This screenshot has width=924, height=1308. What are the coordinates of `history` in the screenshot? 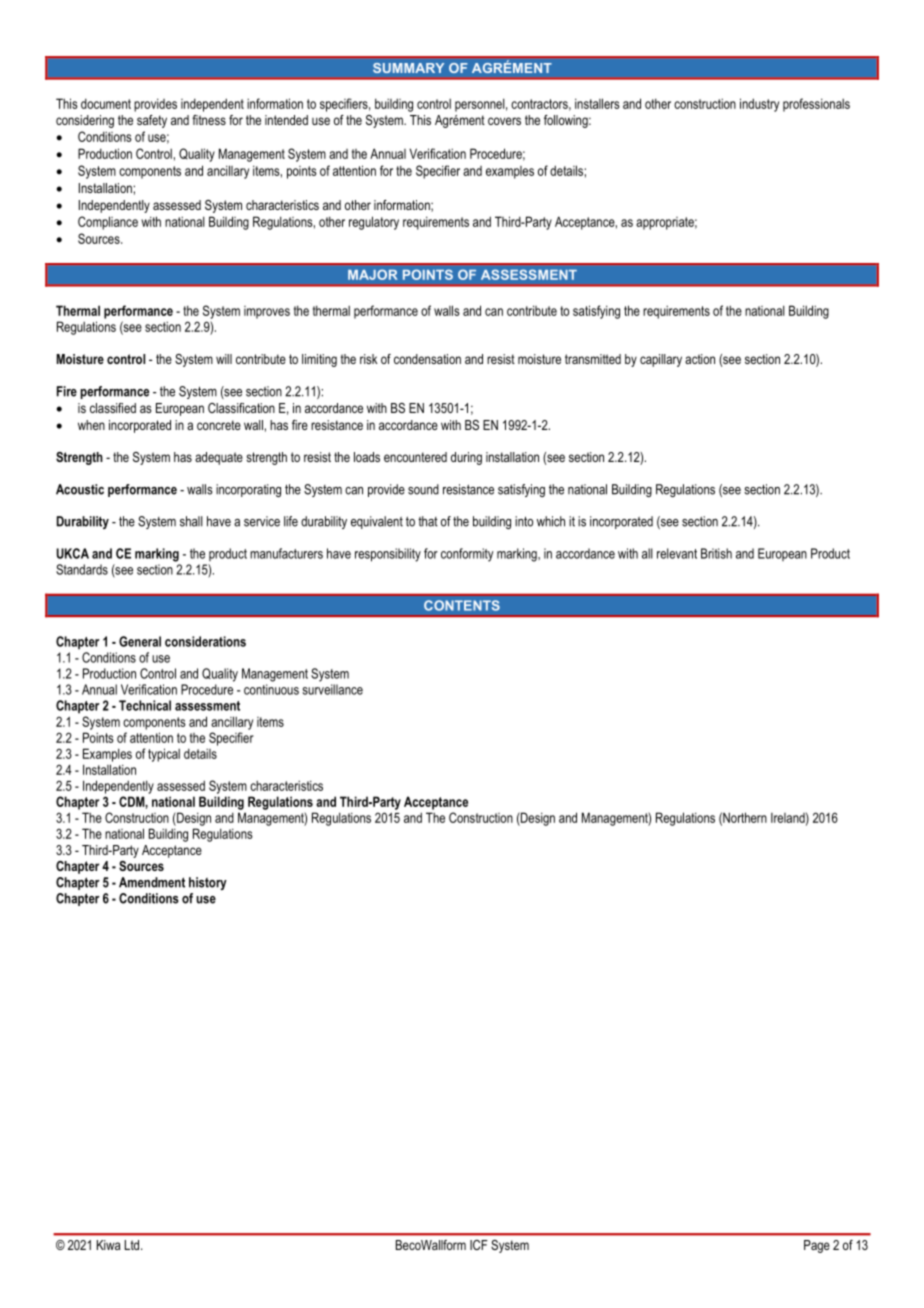 It's located at (208, 883).
